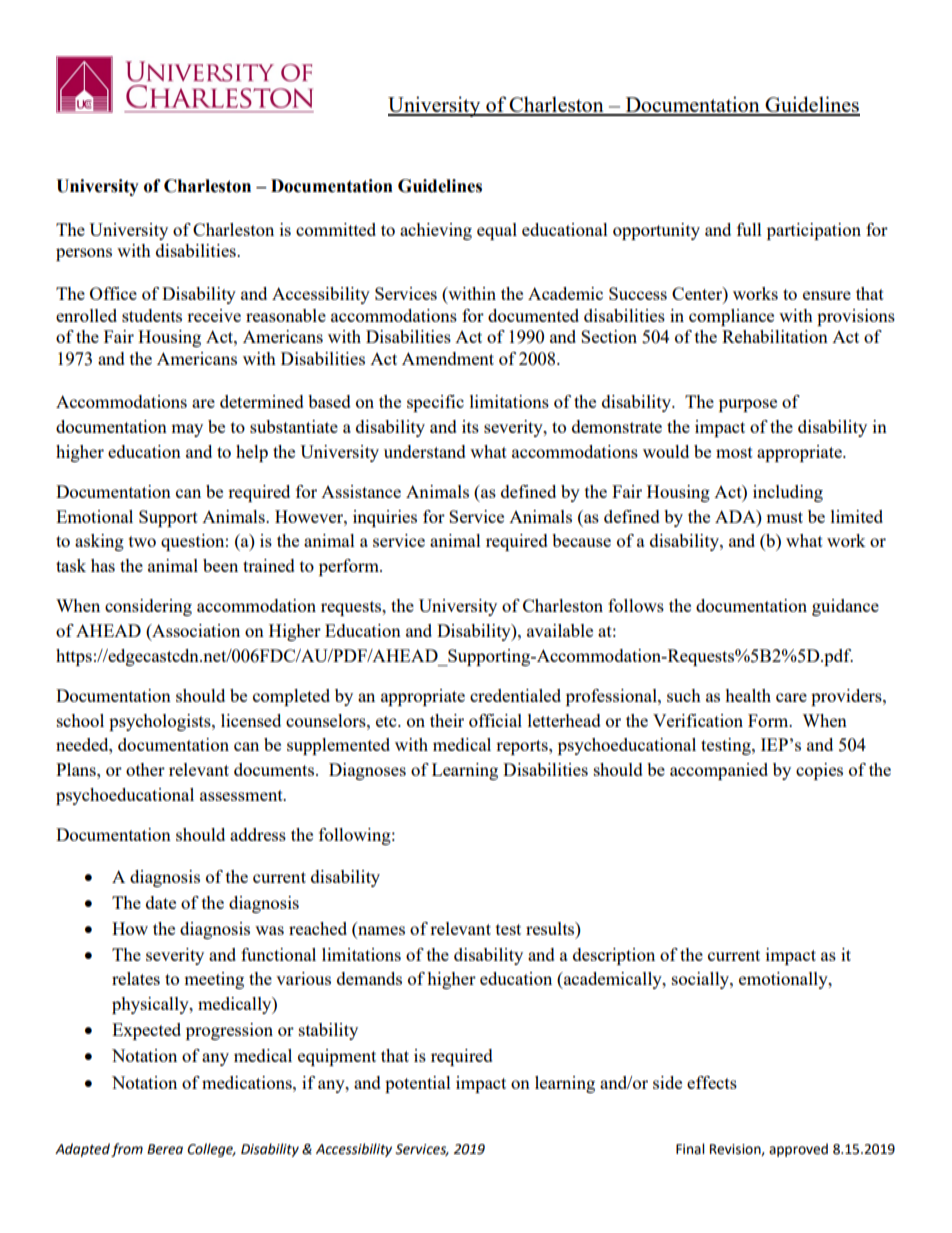 The width and height of the screenshot is (952, 1233). What do you see at coordinates (127, 1150) in the screenshot?
I see `from` at bounding box center [127, 1150].
